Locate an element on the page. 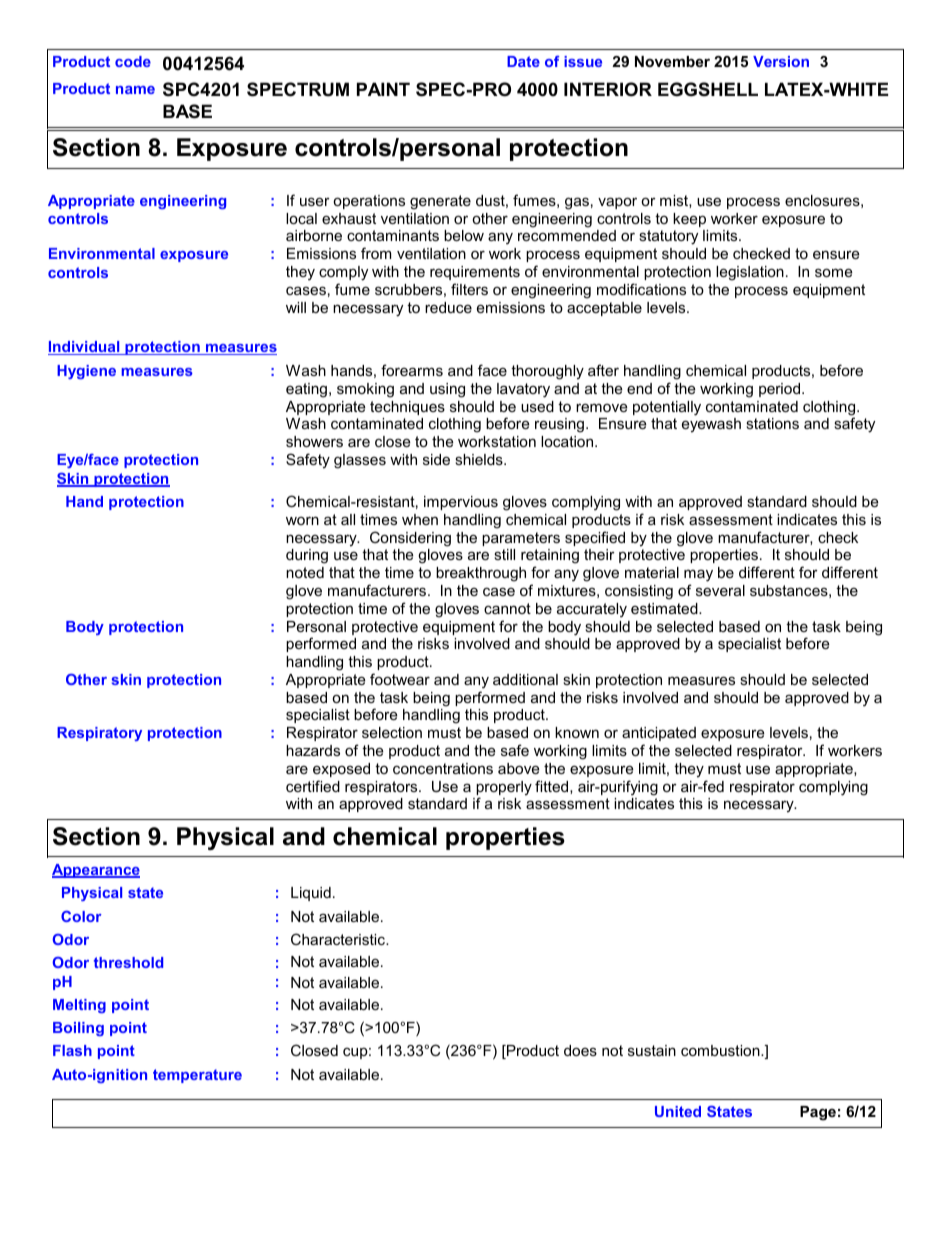  does is located at coordinates (580, 1050).
